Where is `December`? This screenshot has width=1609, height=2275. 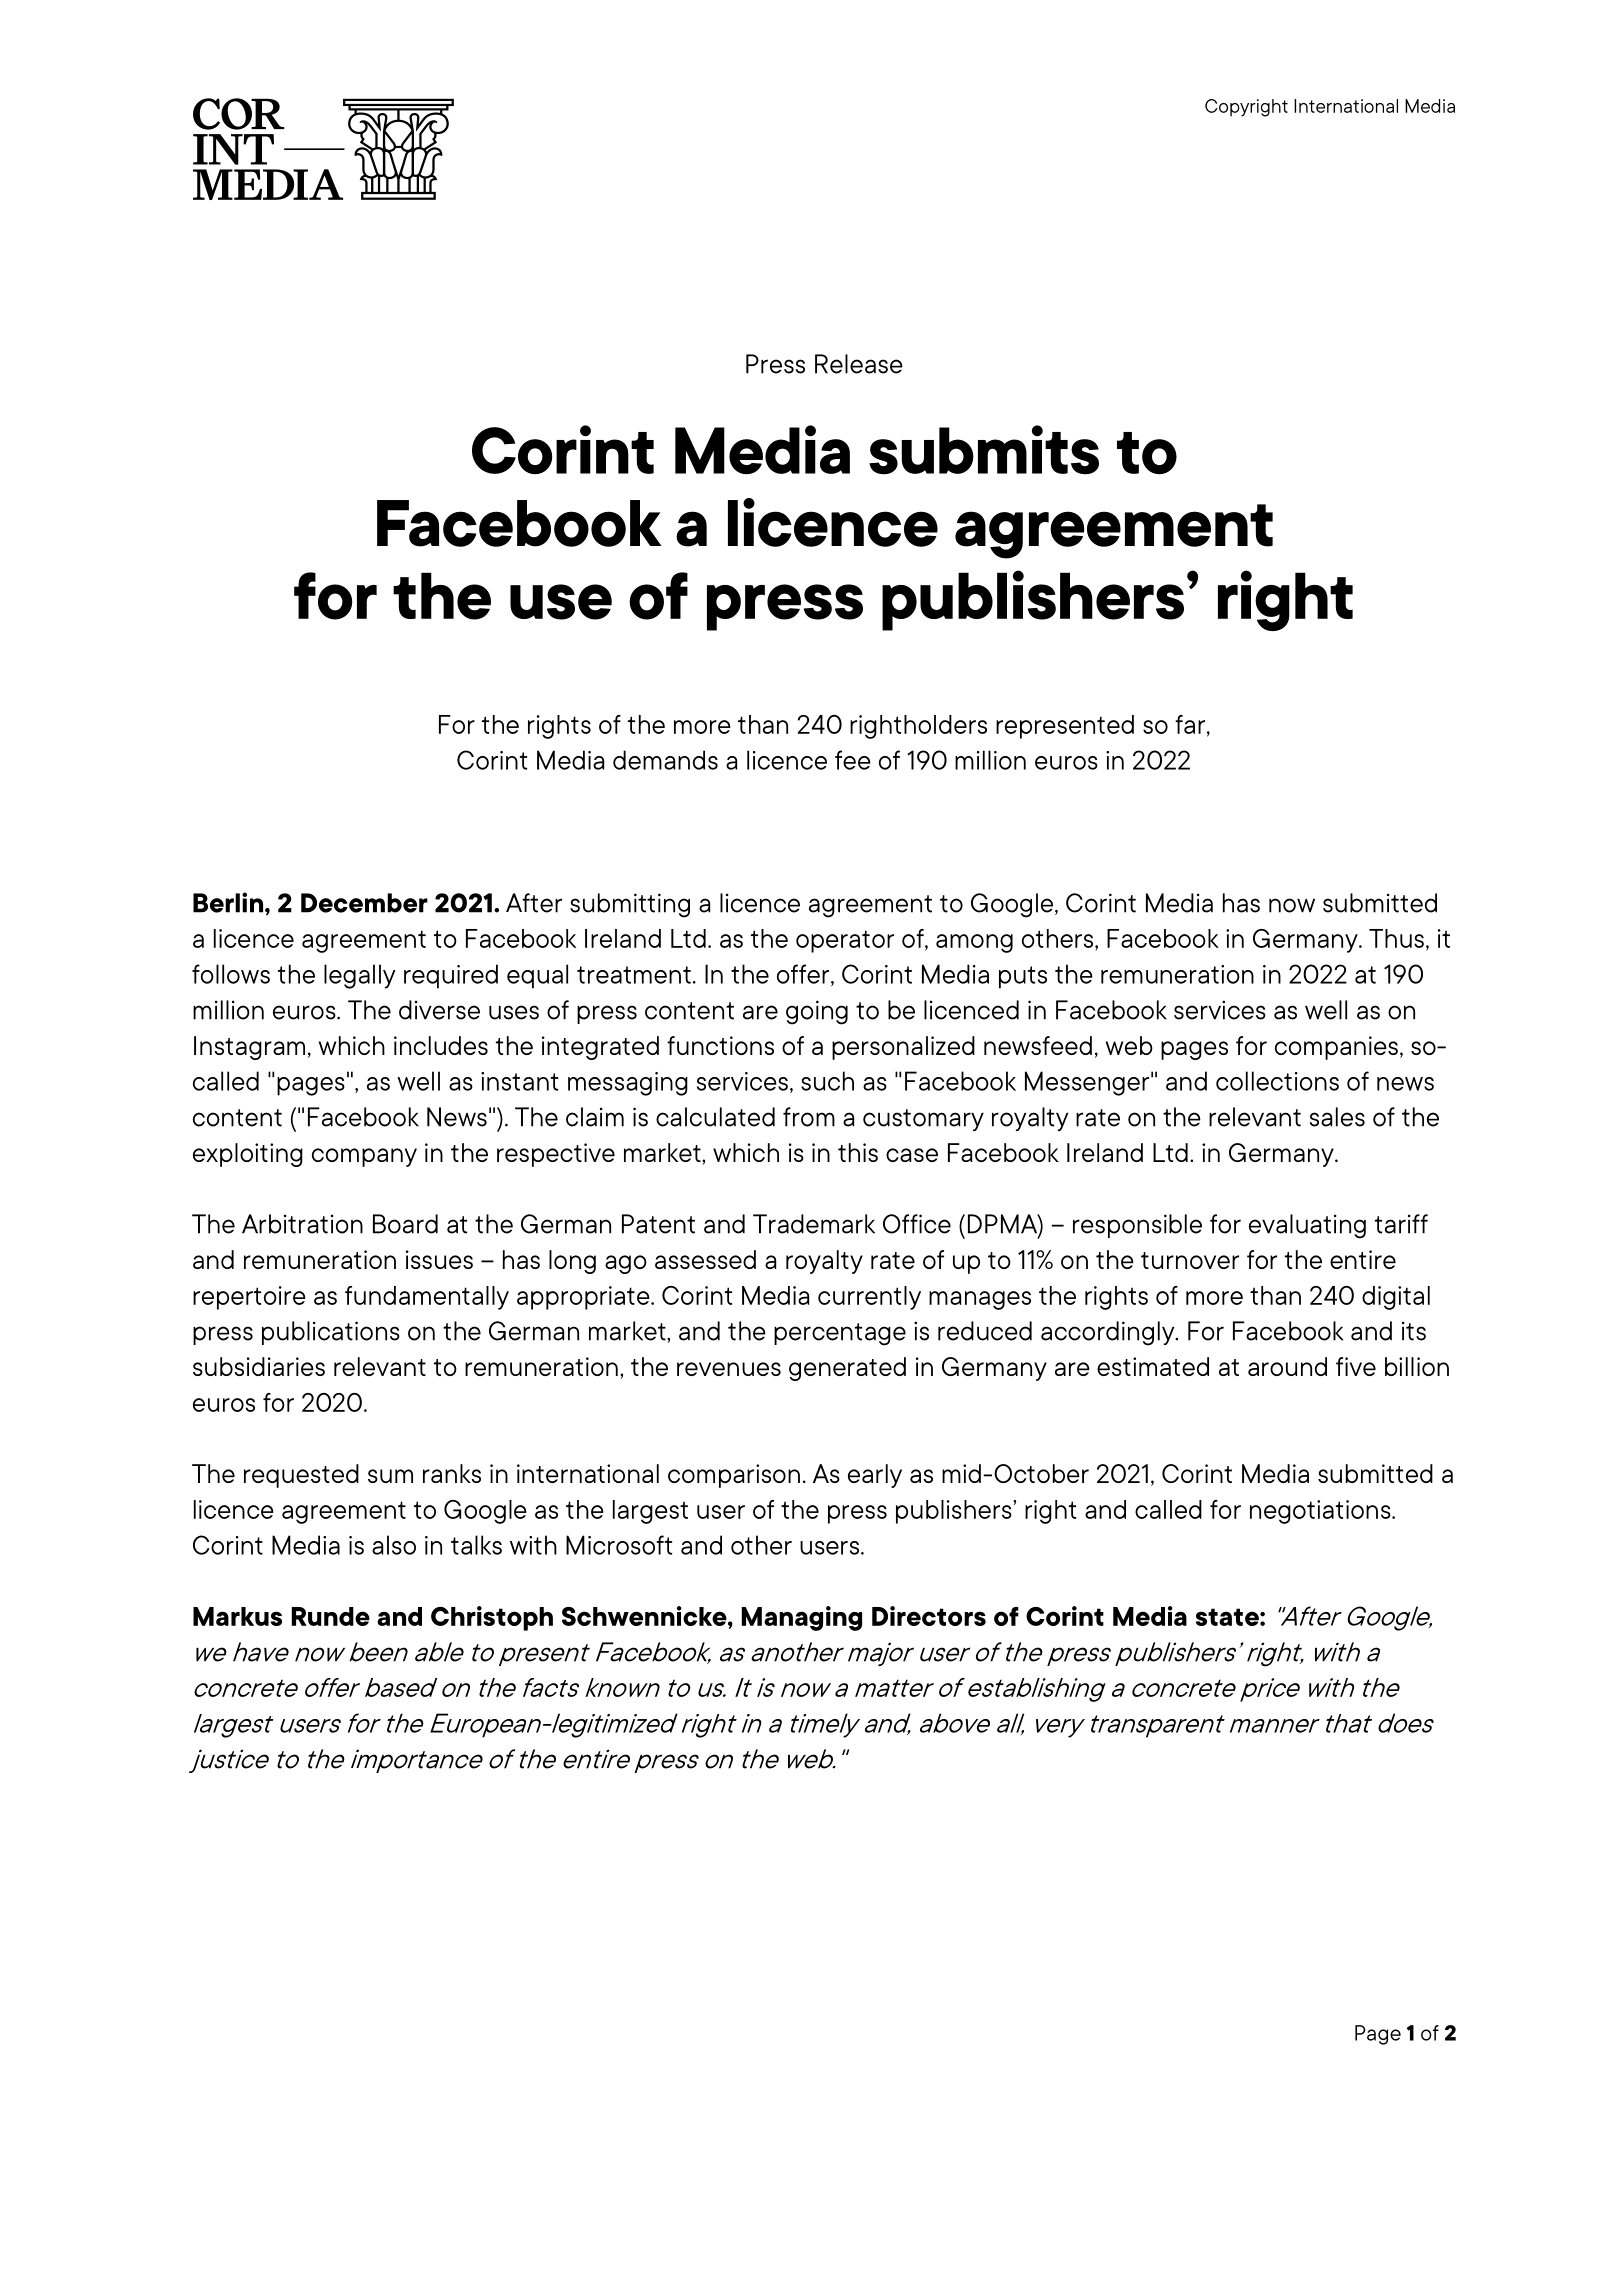 December is located at coordinates (364, 903).
